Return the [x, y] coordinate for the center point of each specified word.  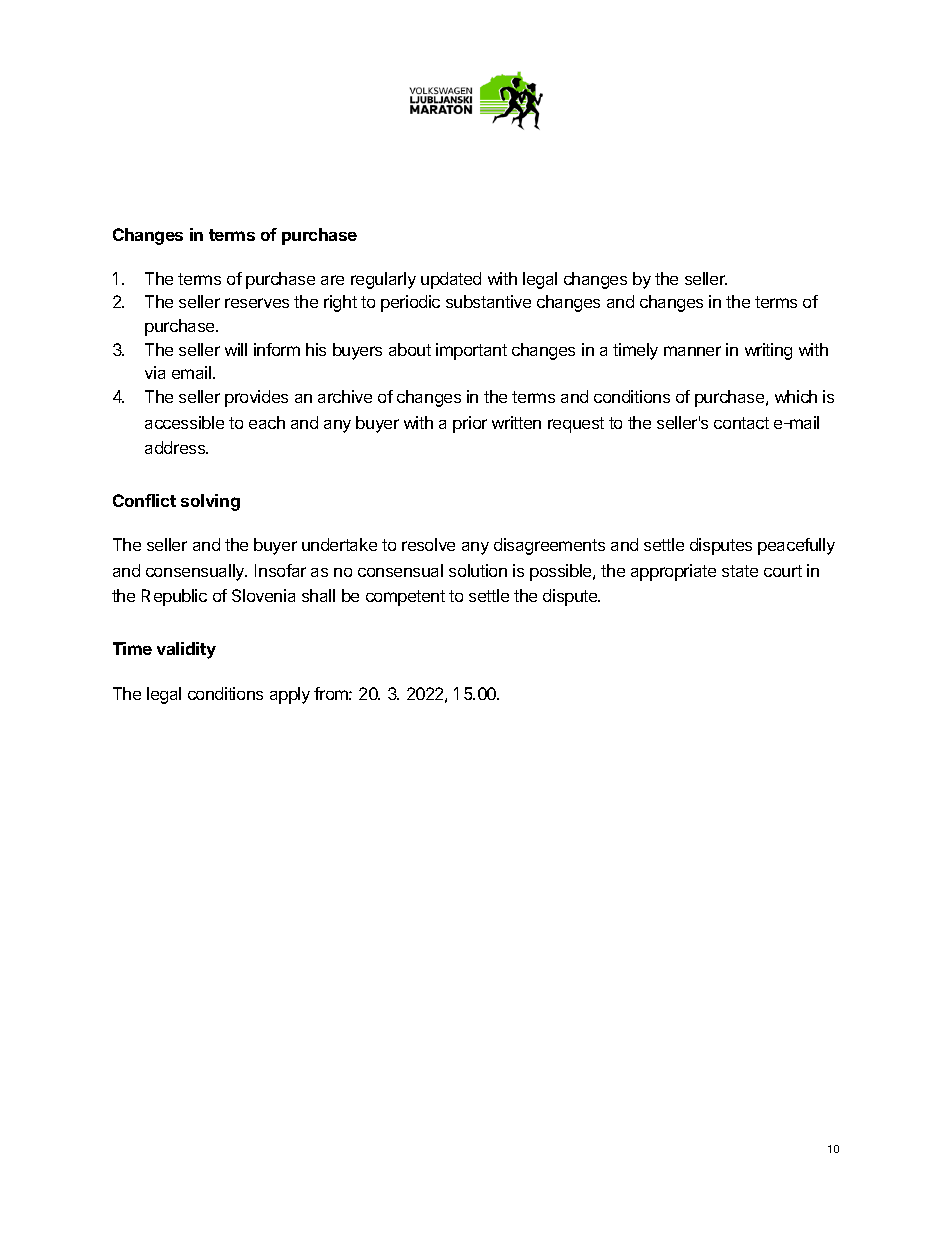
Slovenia [263, 595]
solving [210, 502]
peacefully [796, 546]
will [236, 349]
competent [405, 598]
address [176, 447]
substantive [488, 301]
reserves [257, 303]
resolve [428, 544]
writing [768, 351]
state [740, 571]
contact [741, 423]
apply [290, 695]
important [471, 351]
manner [692, 351]
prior [470, 424]
